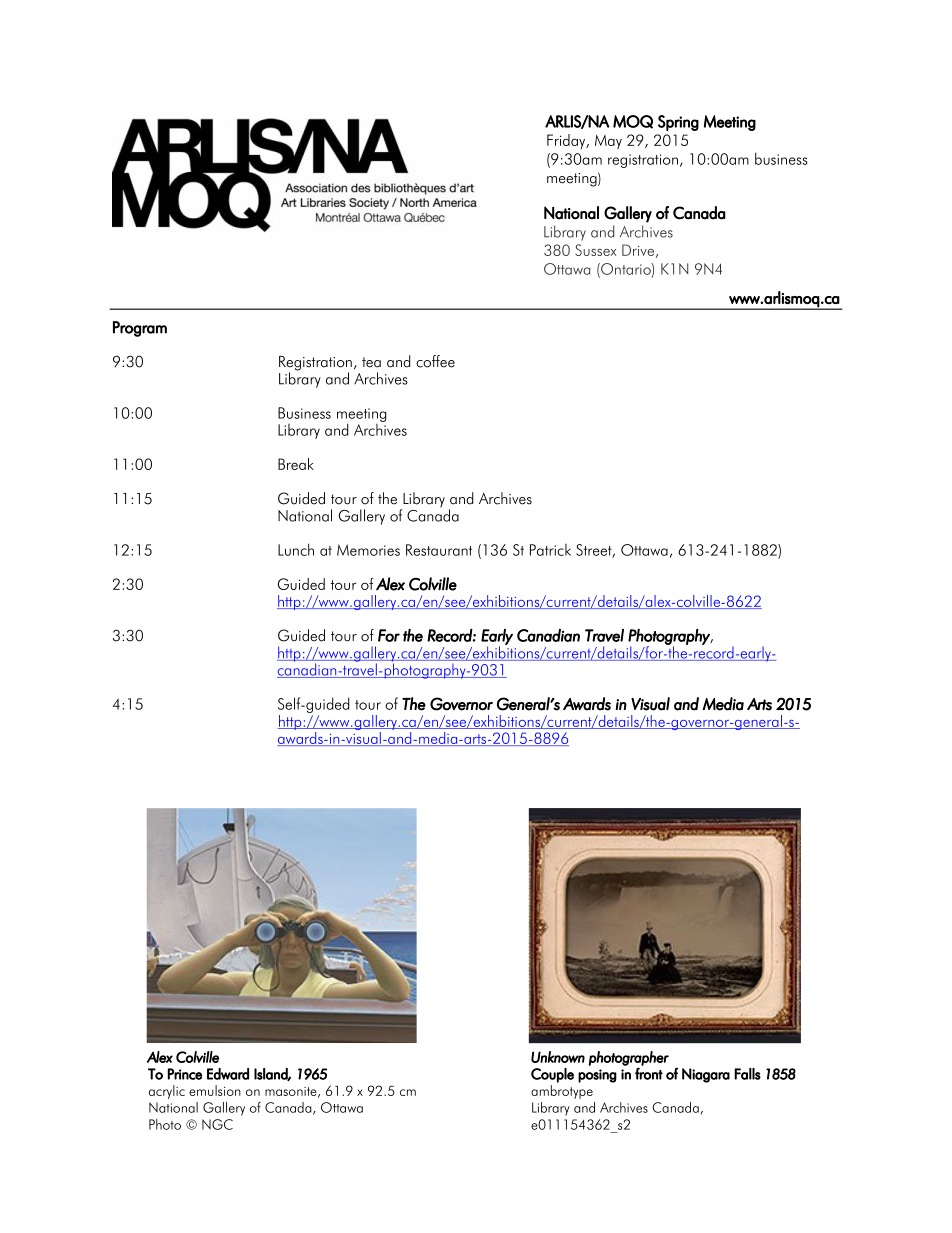 Image resolution: width=952 pixels, height=1233 pixels. What do you see at coordinates (550, 550) in the screenshot?
I see `Patrick` at bounding box center [550, 550].
